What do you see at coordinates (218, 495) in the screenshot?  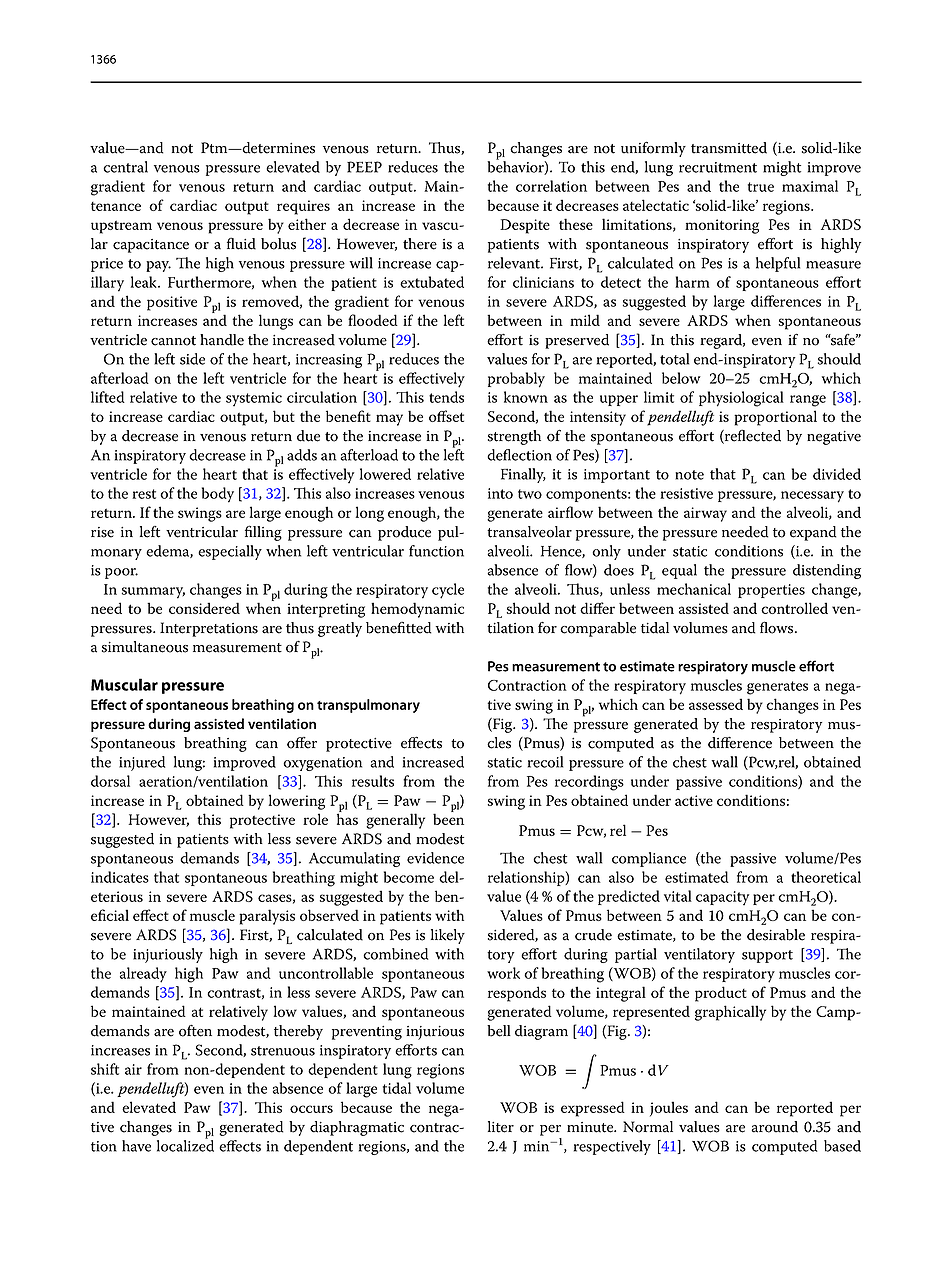 I see `body` at bounding box center [218, 495].
